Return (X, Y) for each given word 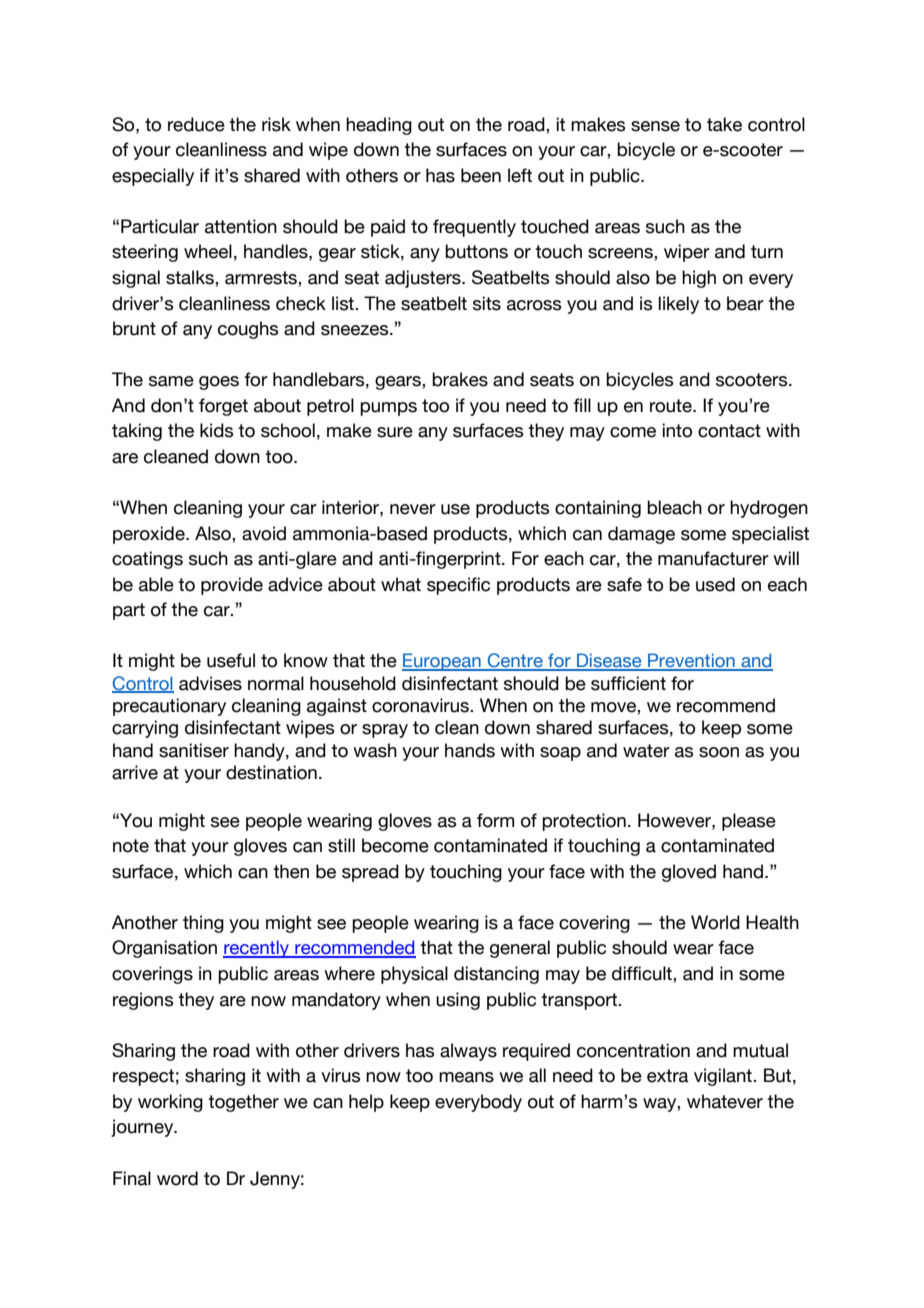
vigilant (724, 1077)
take (724, 124)
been (481, 175)
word (177, 1178)
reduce (196, 124)
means (466, 1077)
